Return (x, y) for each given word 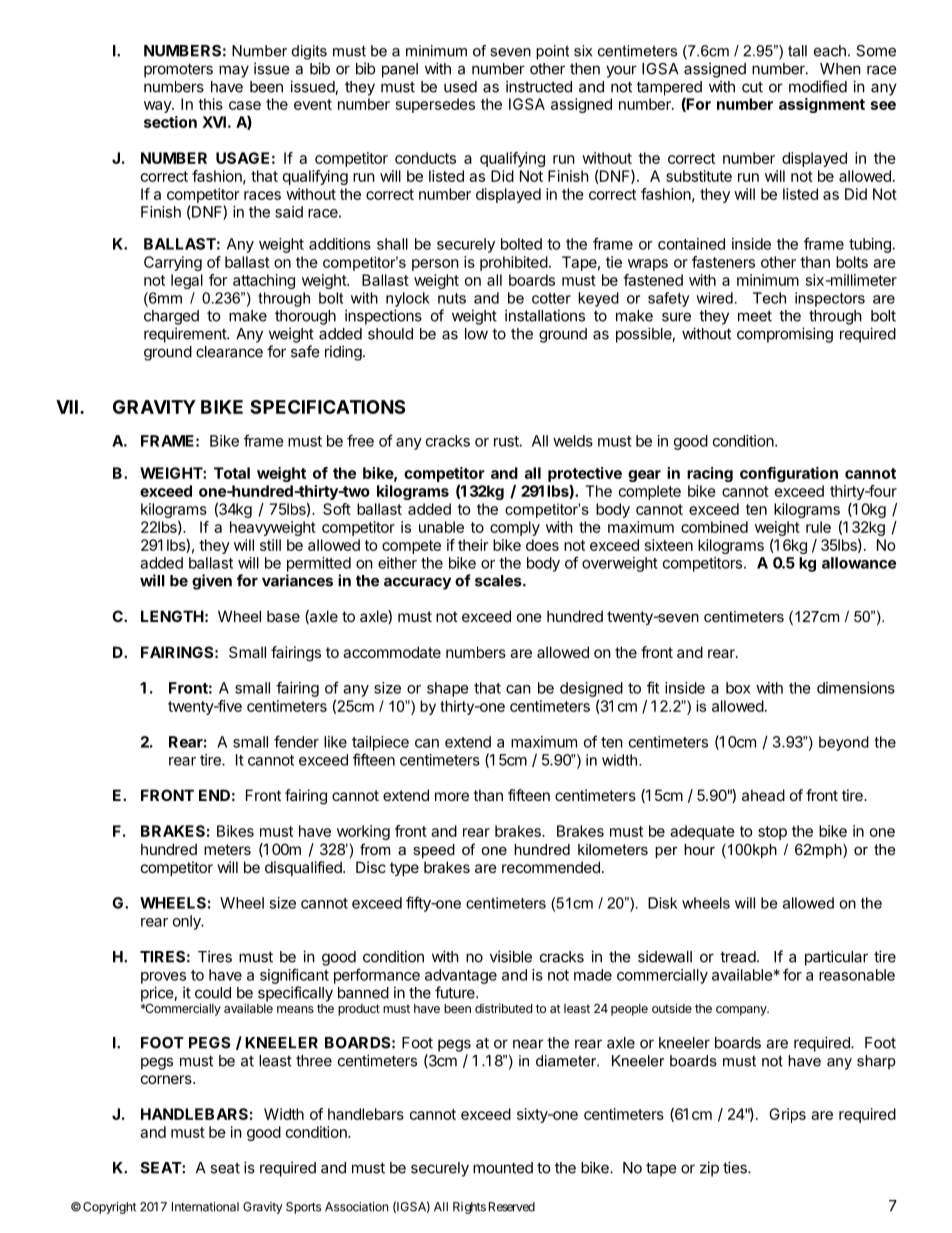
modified (818, 86)
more (452, 796)
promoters (178, 70)
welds (573, 441)
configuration (789, 474)
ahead (763, 795)
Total (232, 473)
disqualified (304, 868)
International (205, 1207)
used (460, 87)
